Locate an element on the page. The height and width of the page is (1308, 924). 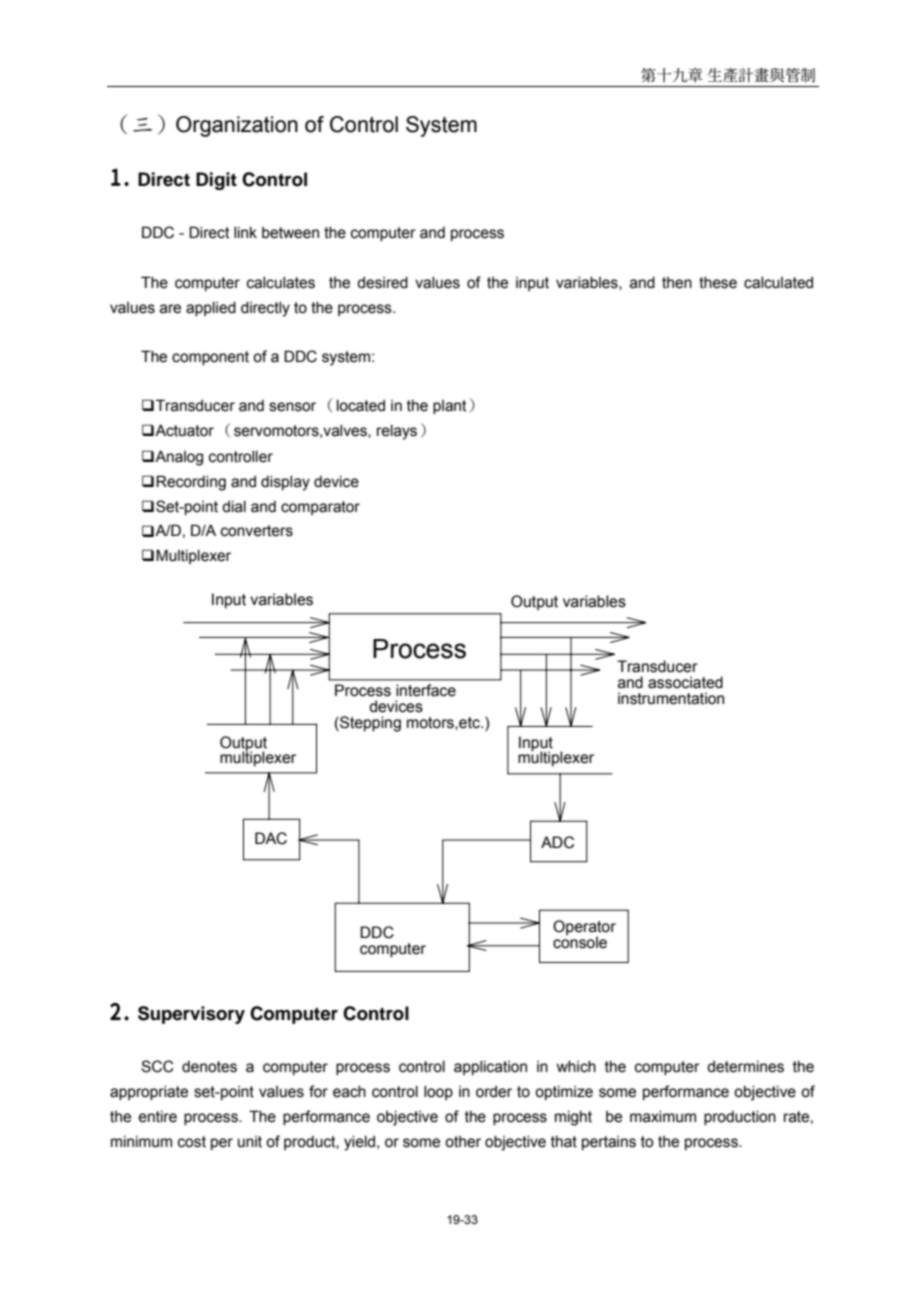
loop is located at coordinates (438, 1093).
